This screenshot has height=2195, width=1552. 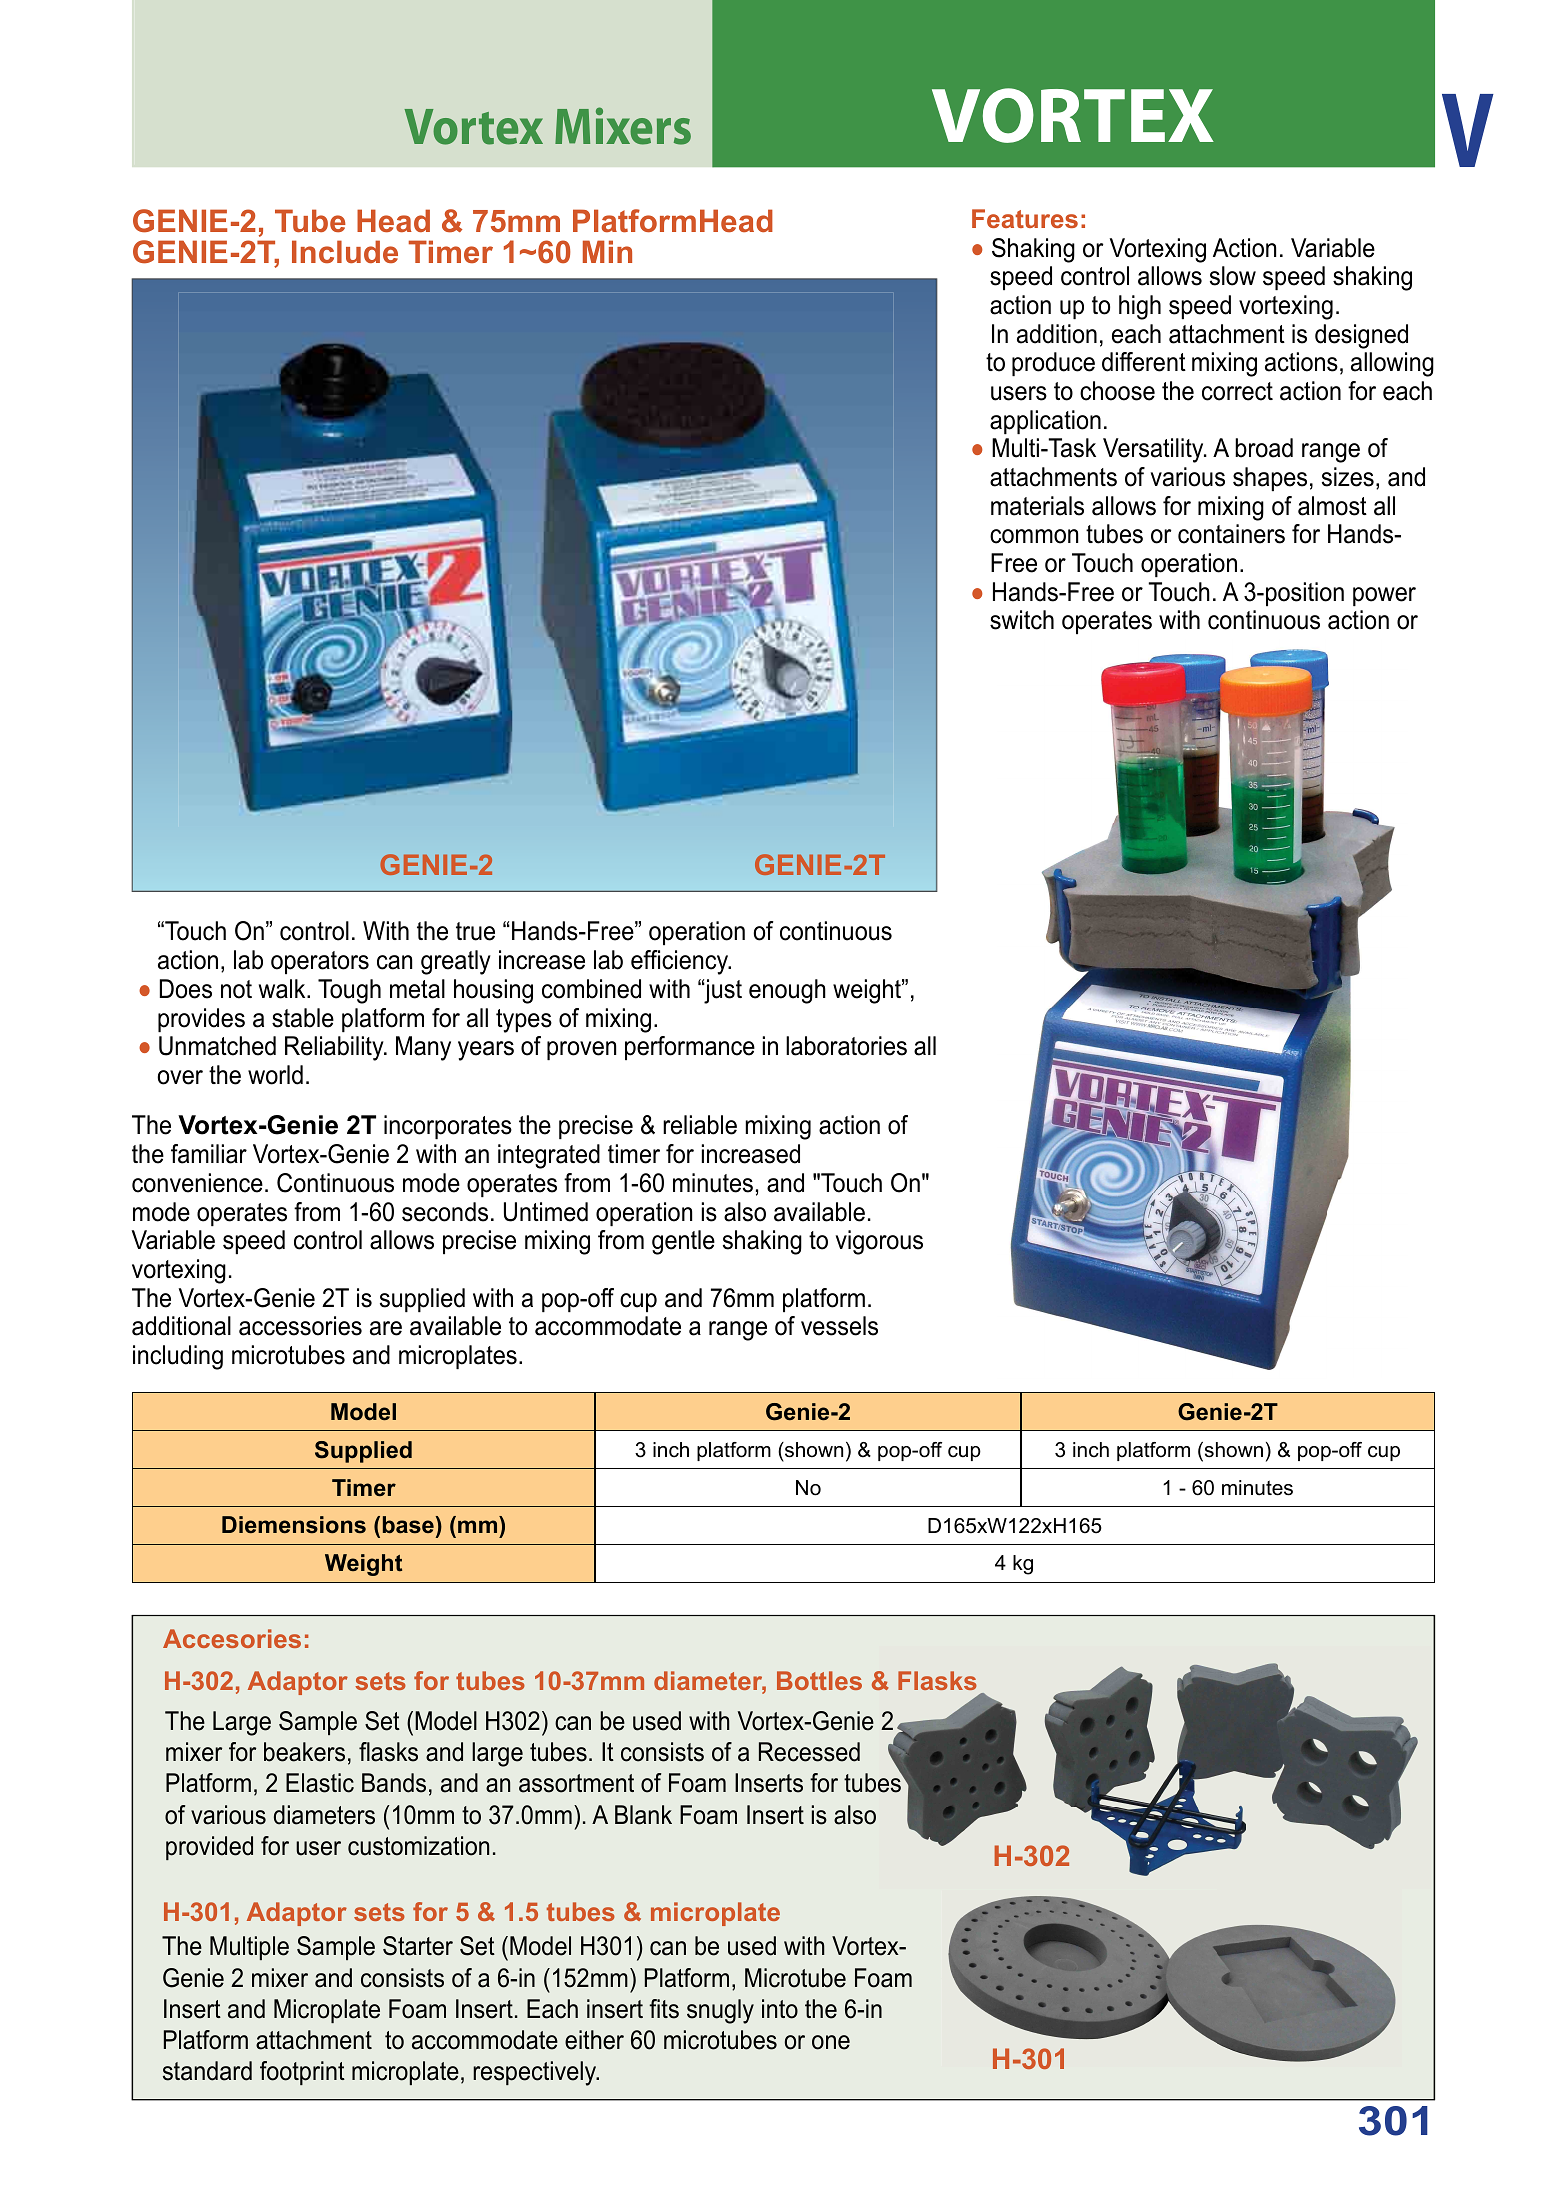 What do you see at coordinates (1022, 620) in the screenshot?
I see `switch` at bounding box center [1022, 620].
